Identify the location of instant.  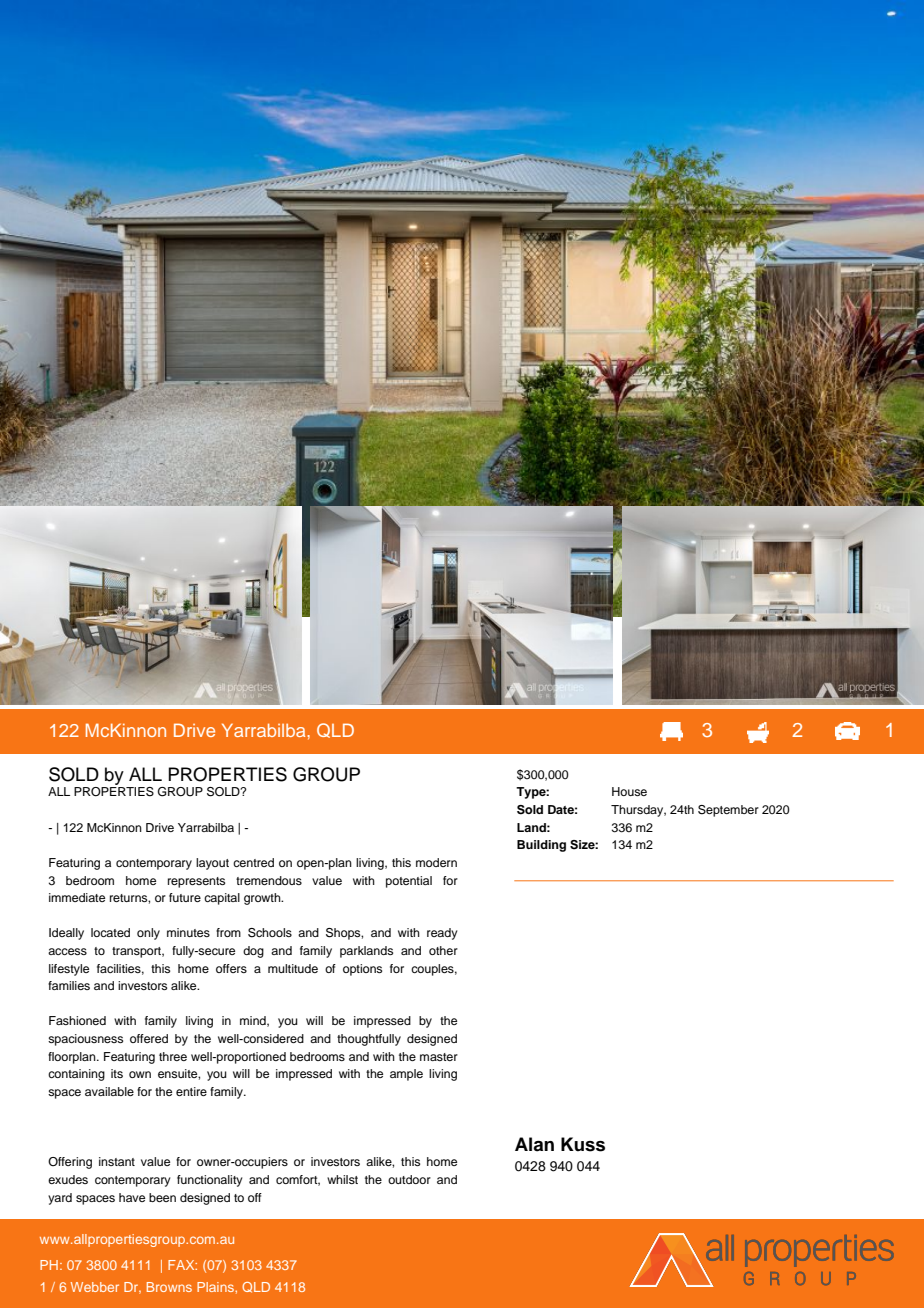
(117, 1161).
